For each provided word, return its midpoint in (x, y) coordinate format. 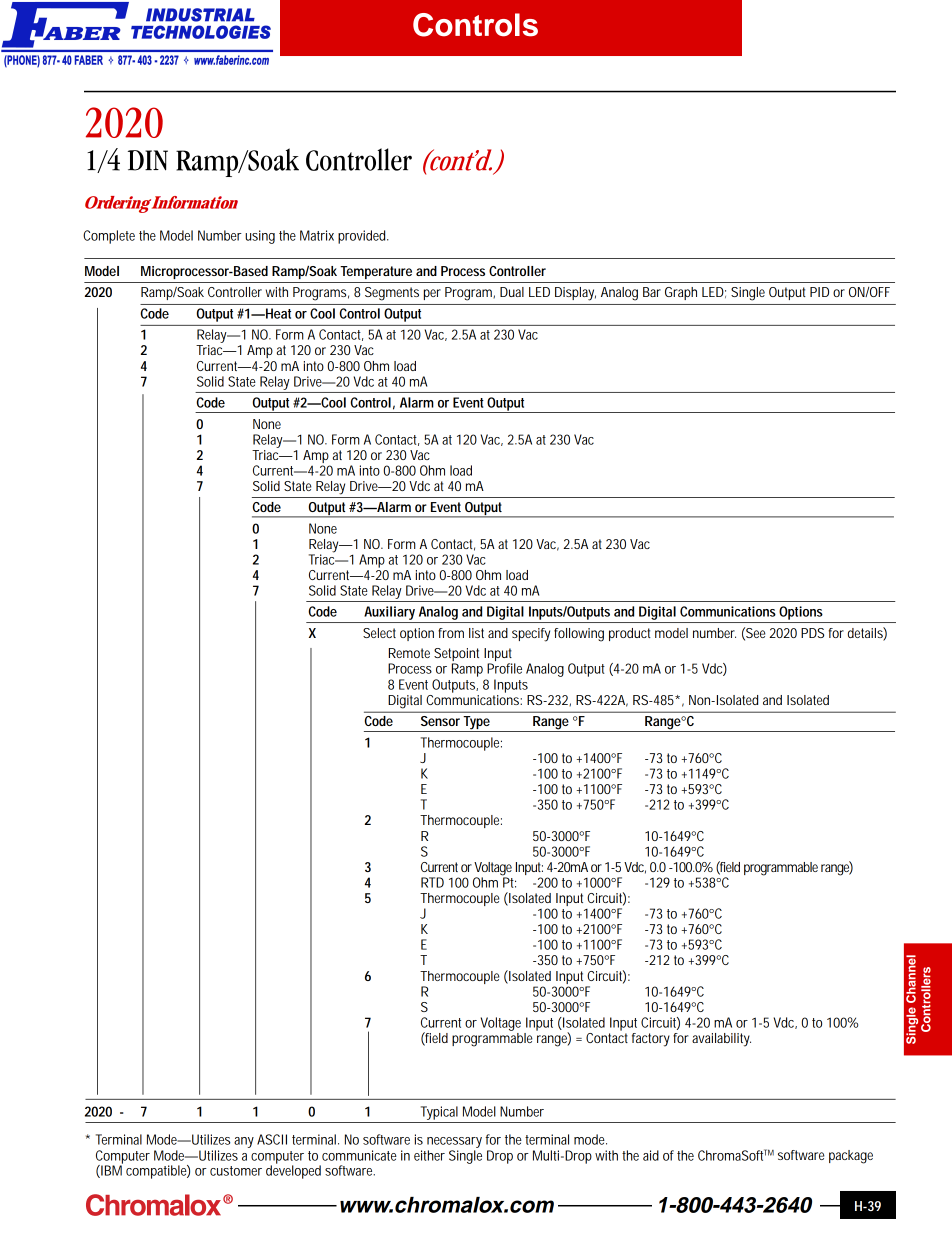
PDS (812, 633)
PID (819, 292)
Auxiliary (389, 613)
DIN (148, 160)
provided (363, 237)
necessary (454, 1142)
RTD (432, 882)
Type (477, 724)
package (851, 1157)
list (476, 633)
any (244, 1142)
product (630, 634)
